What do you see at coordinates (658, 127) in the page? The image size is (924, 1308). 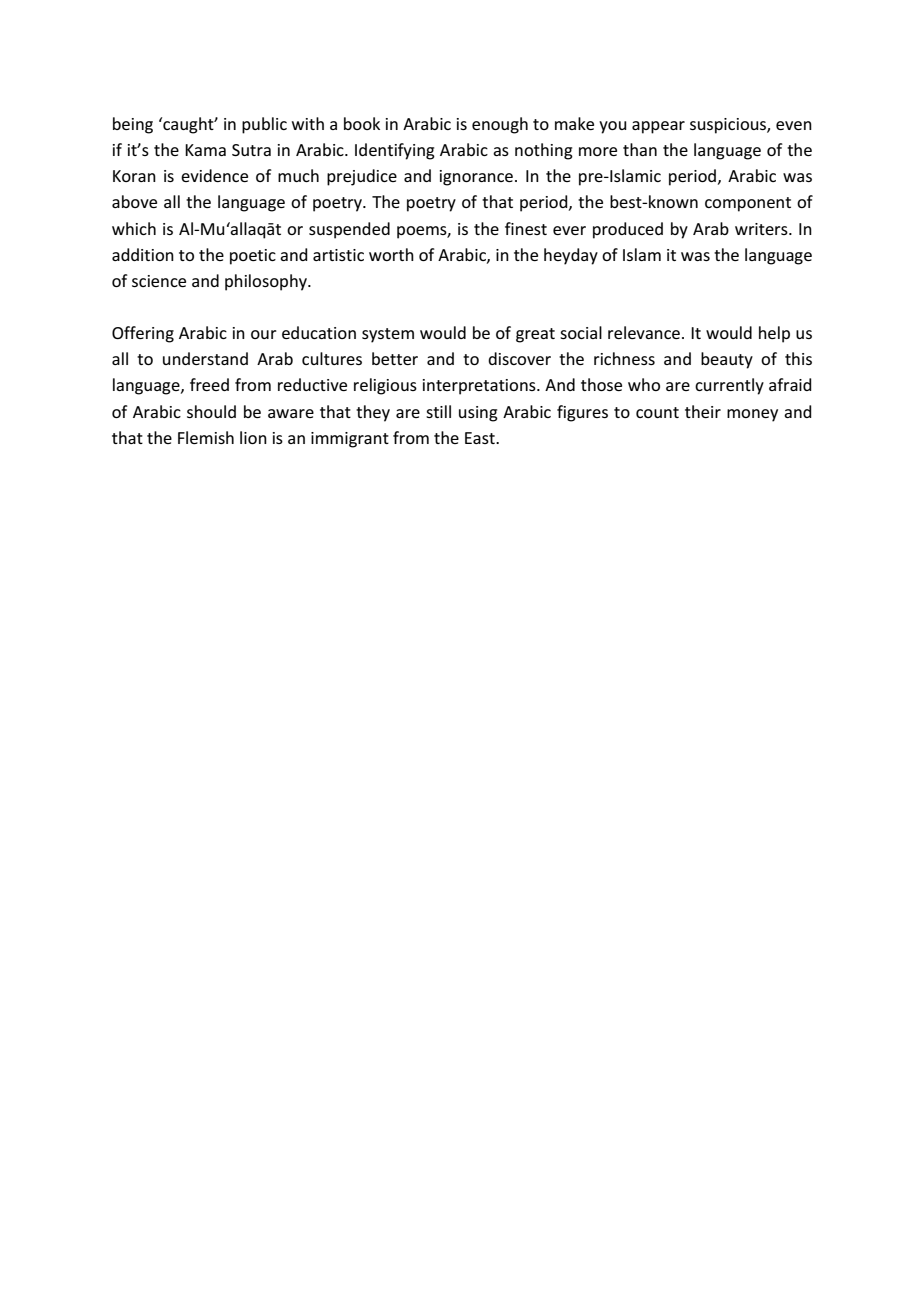 I see `appear` at bounding box center [658, 127].
